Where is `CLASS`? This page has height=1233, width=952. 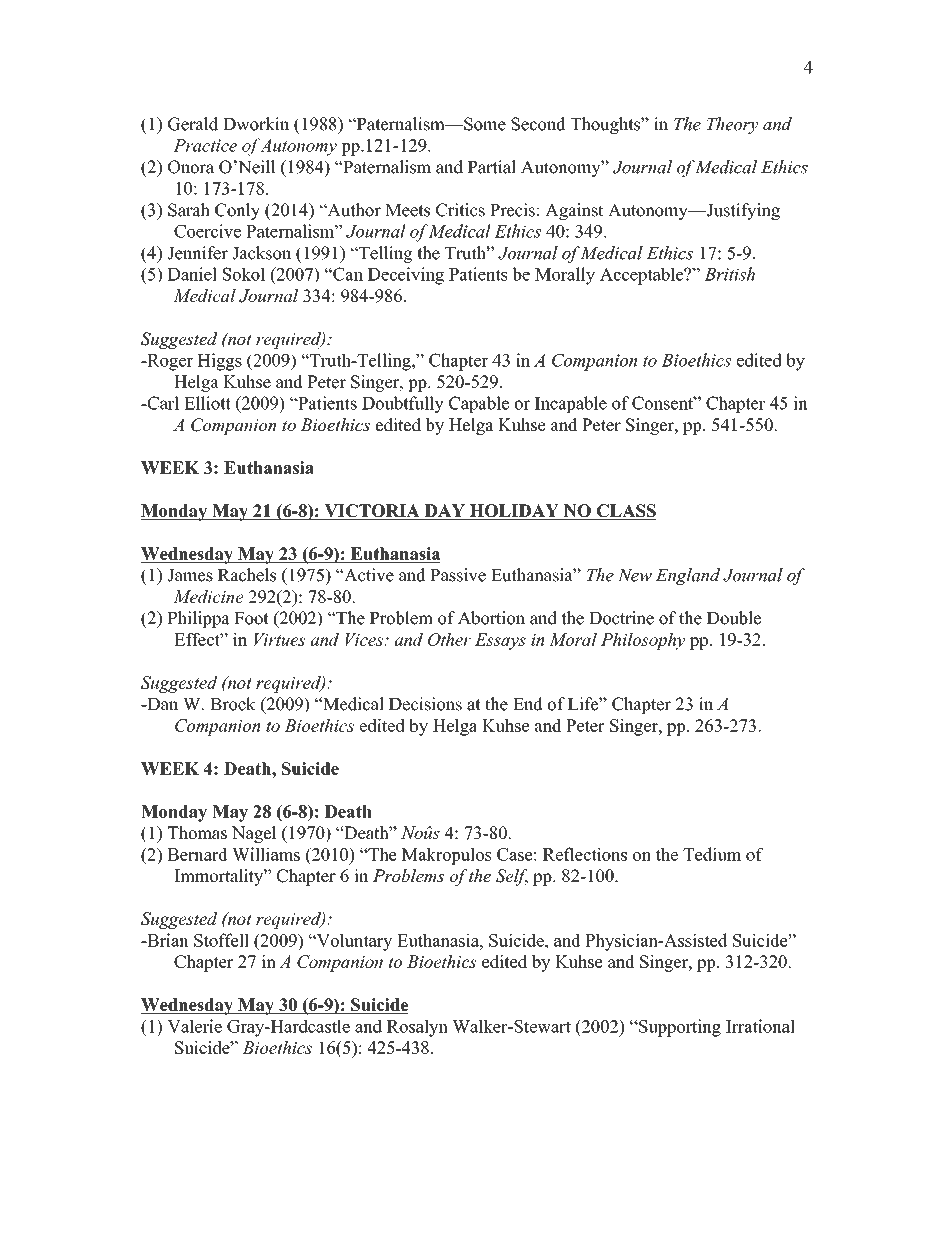 CLASS is located at coordinates (625, 512).
